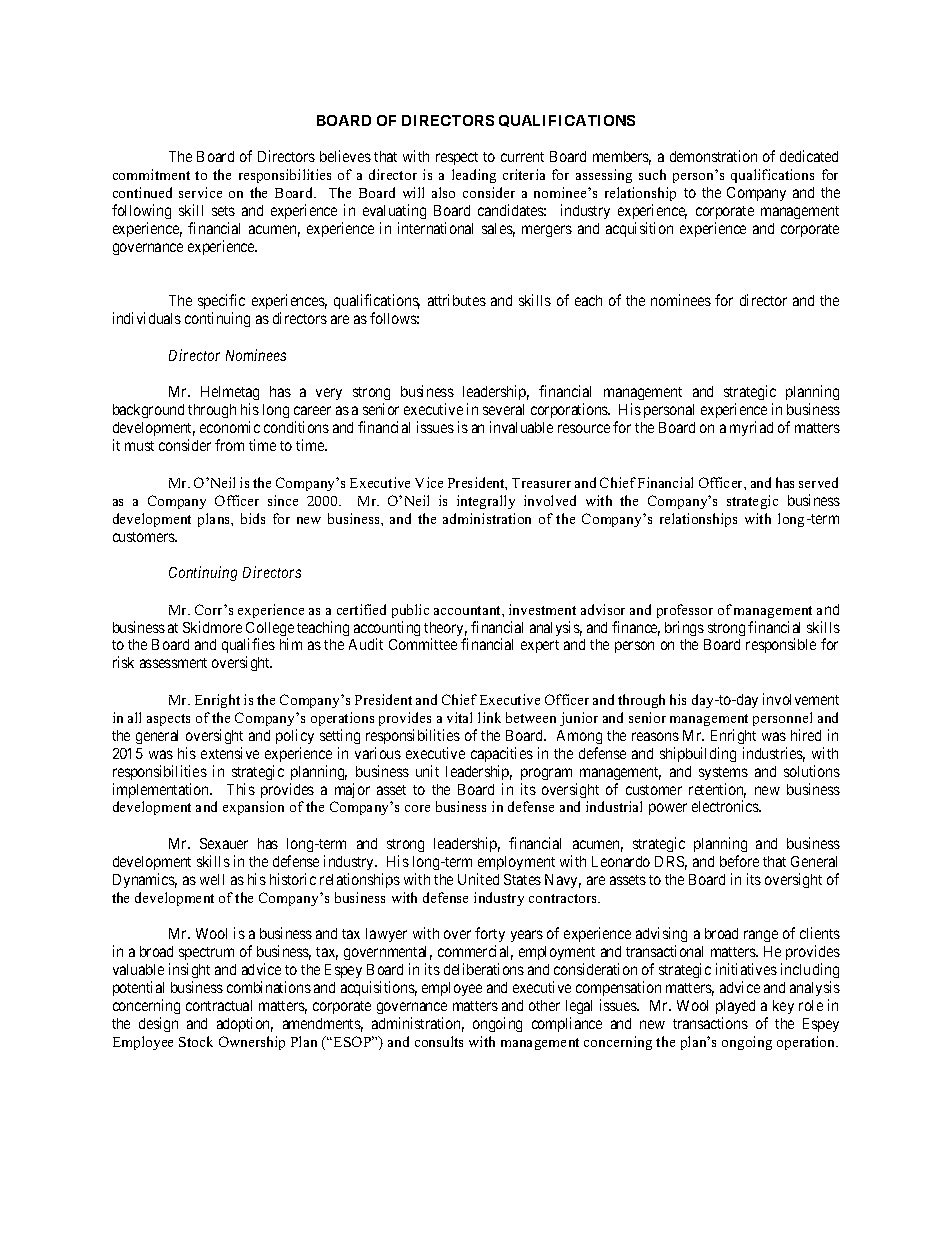 The image size is (952, 1233). What do you see at coordinates (713, 156) in the page?
I see `demonstration` at bounding box center [713, 156].
